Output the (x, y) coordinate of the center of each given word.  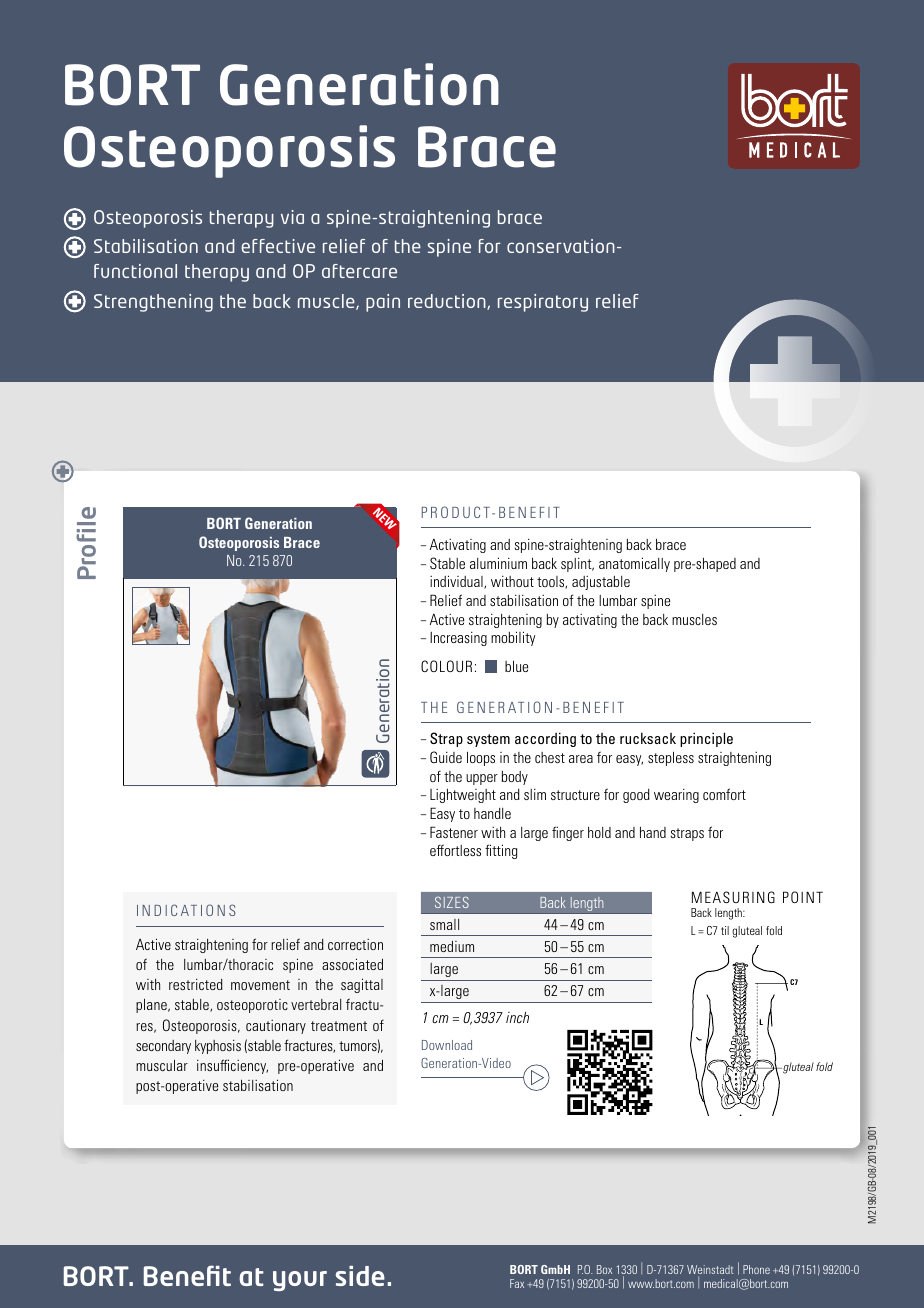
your (300, 1281)
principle (706, 739)
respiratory (543, 303)
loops (481, 758)
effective (278, 246)
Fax (517, 1283)
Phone (756, 1269)
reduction (448, 302)
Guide (446, 757)
